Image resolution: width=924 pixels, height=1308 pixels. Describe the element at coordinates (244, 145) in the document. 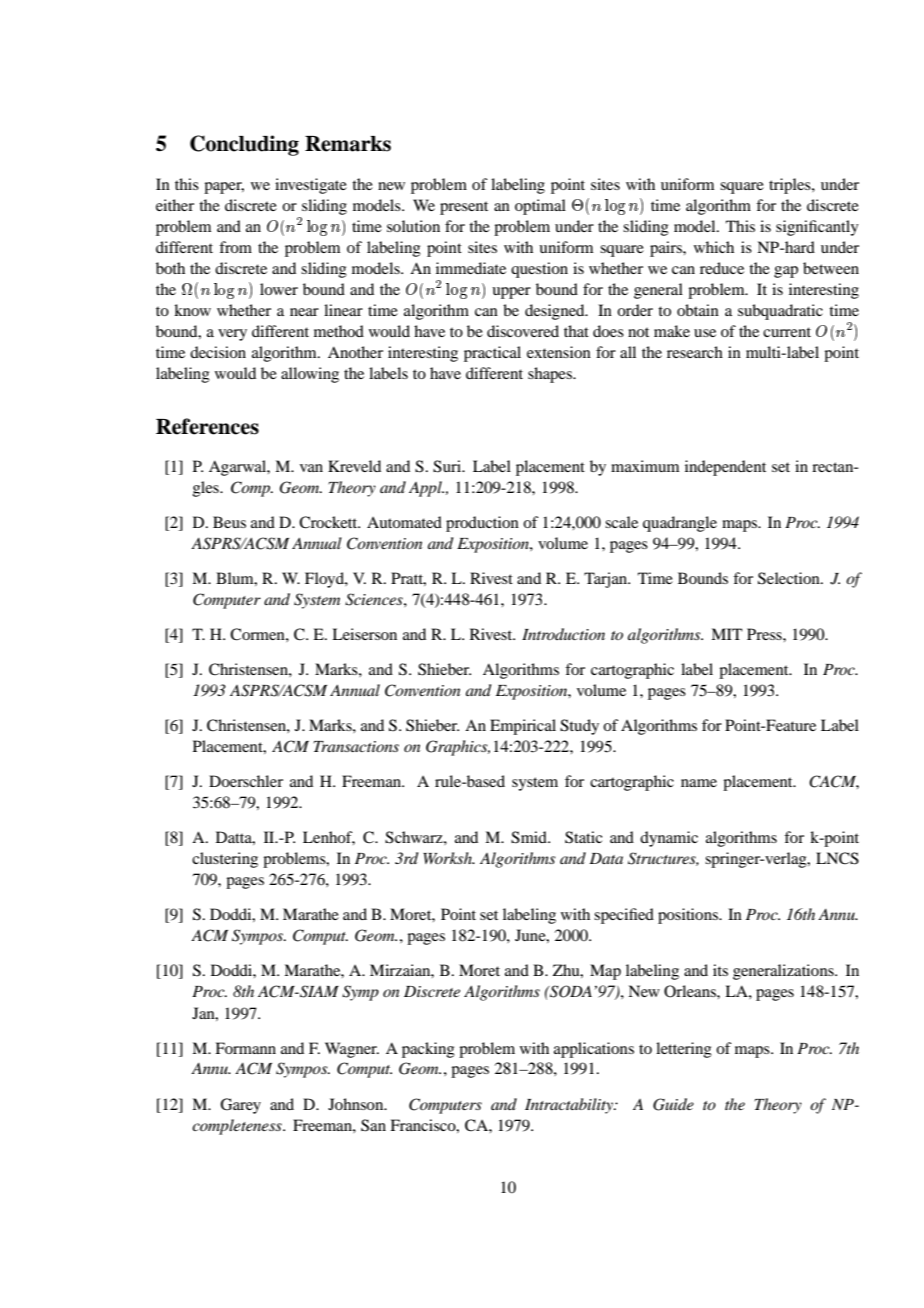

I see `Concluding` at that location.
